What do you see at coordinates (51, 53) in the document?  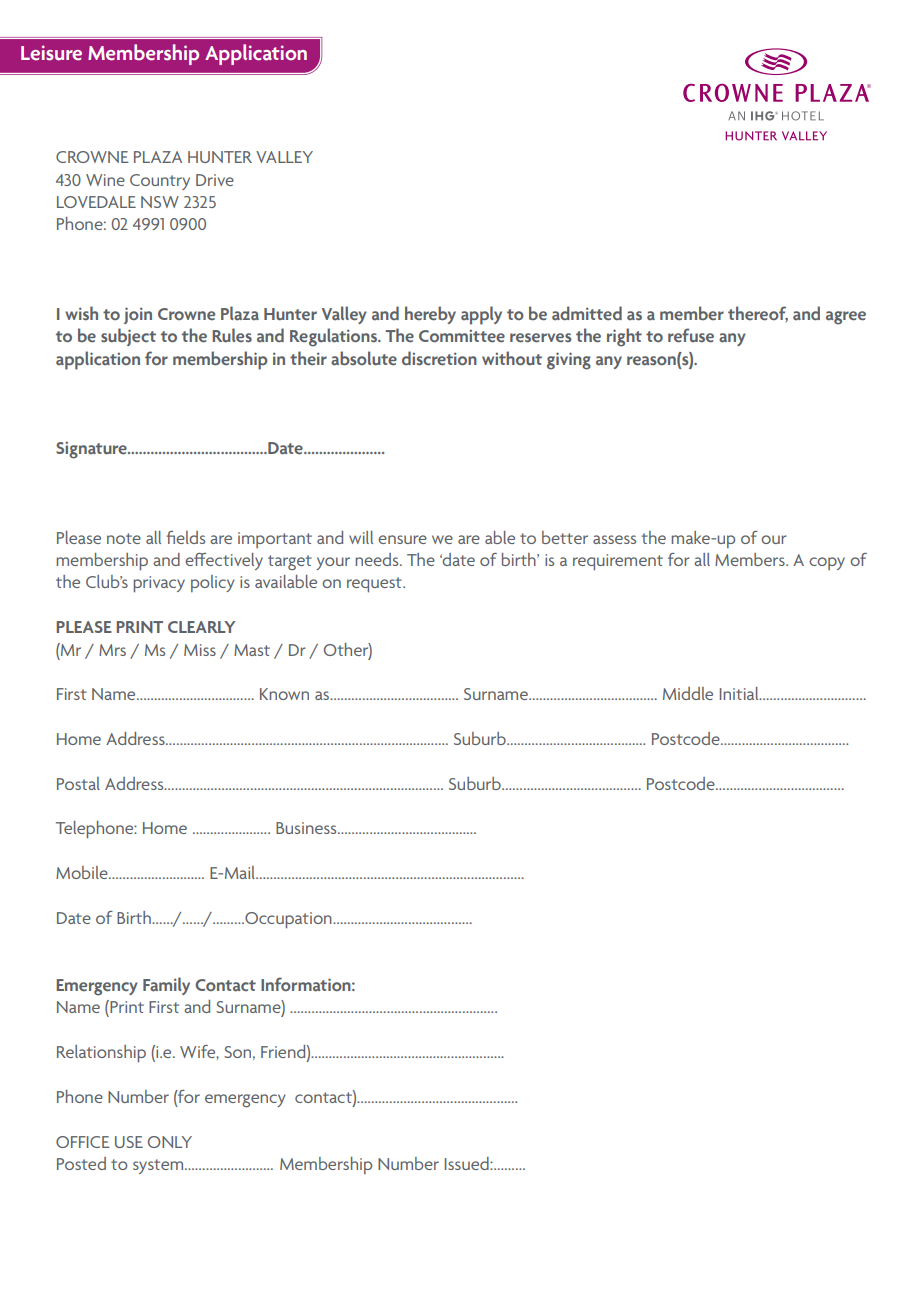 I see `Leisure` at bounding box center [51, 53].
